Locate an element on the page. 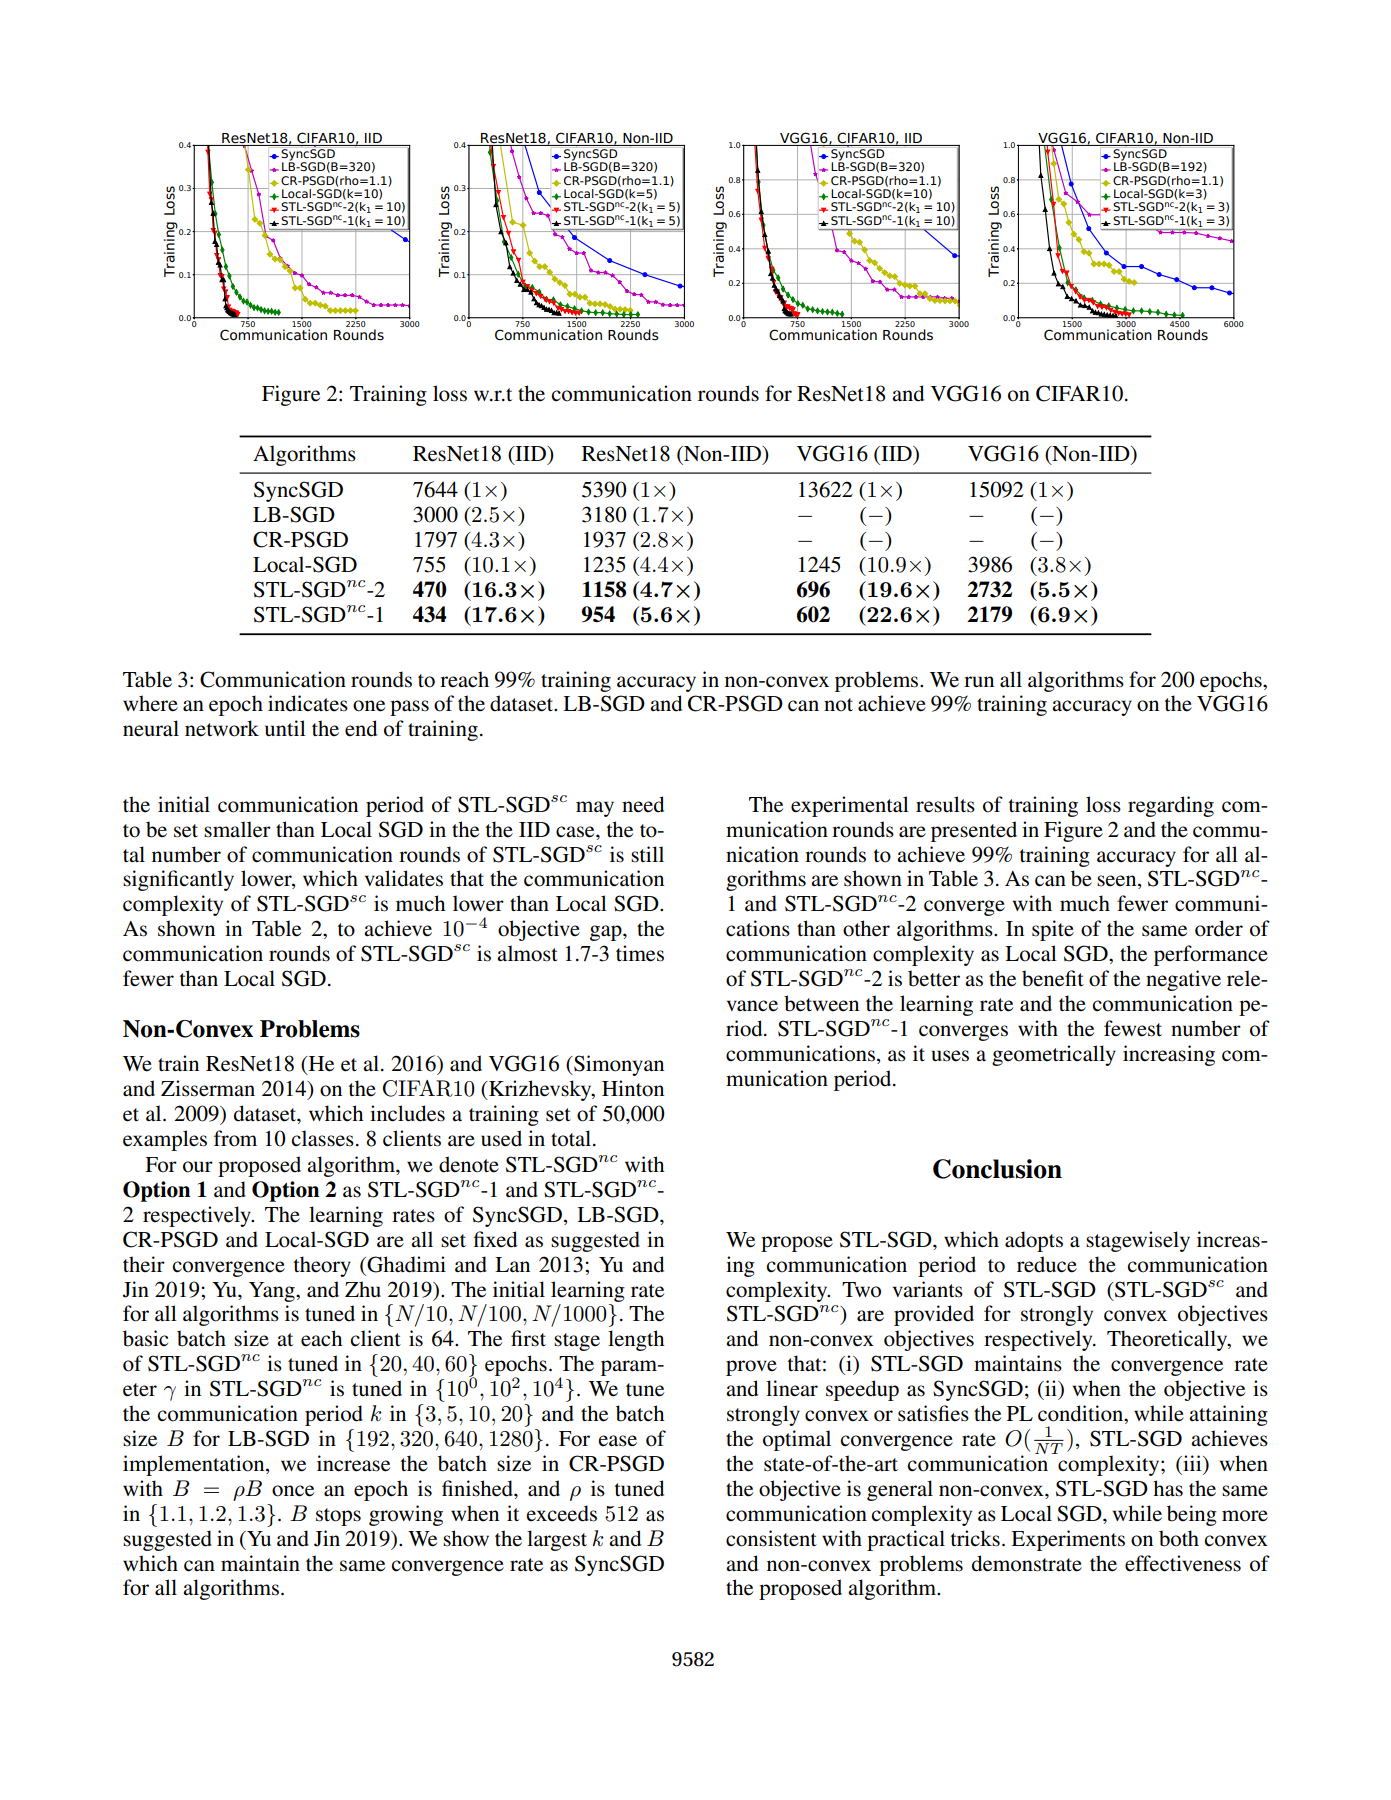 This document has width=1391, height=1800. Conclusion is located at coordinates (997, 1169).
